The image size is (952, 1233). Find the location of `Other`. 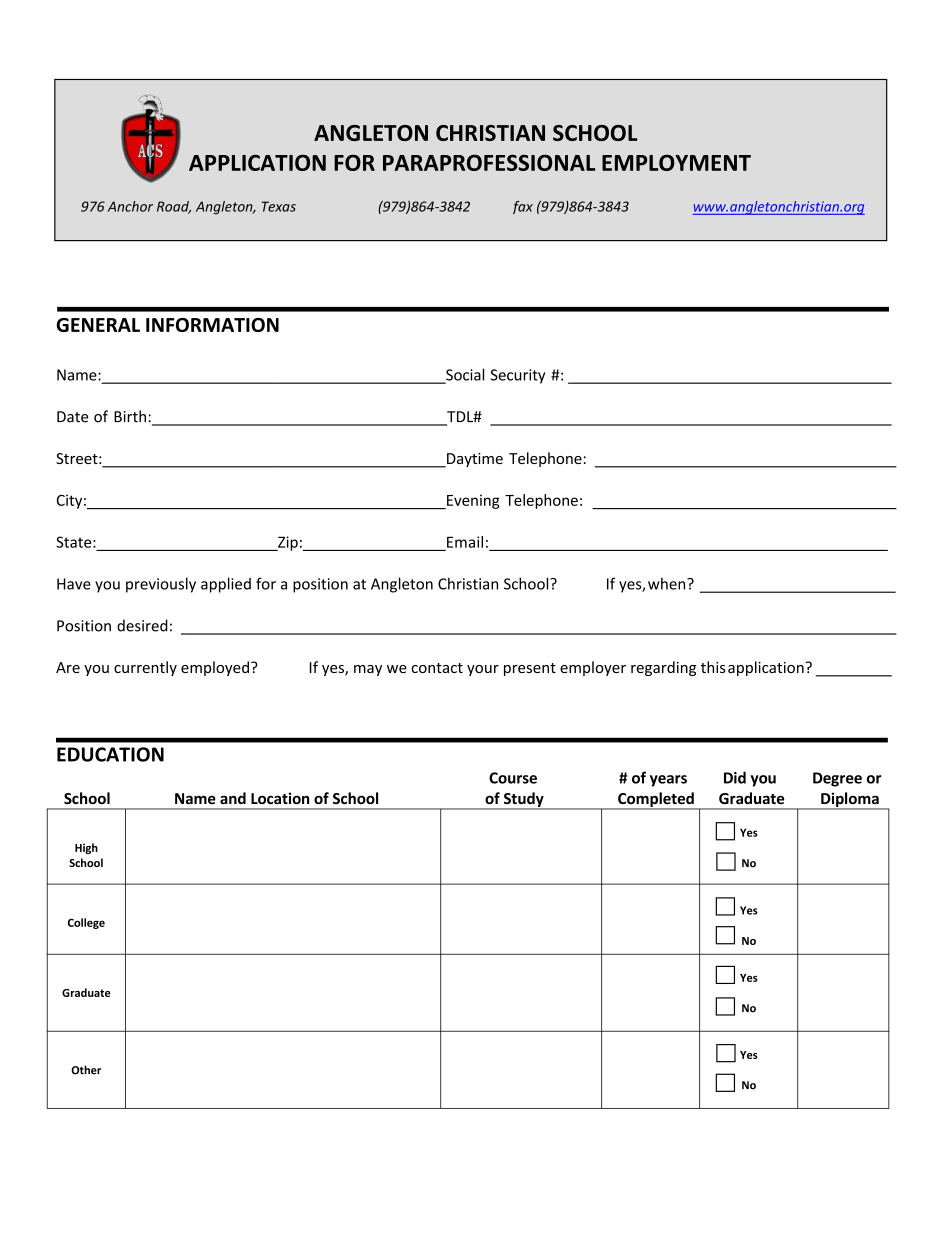

Other is located at coordinates (86, 1070).
